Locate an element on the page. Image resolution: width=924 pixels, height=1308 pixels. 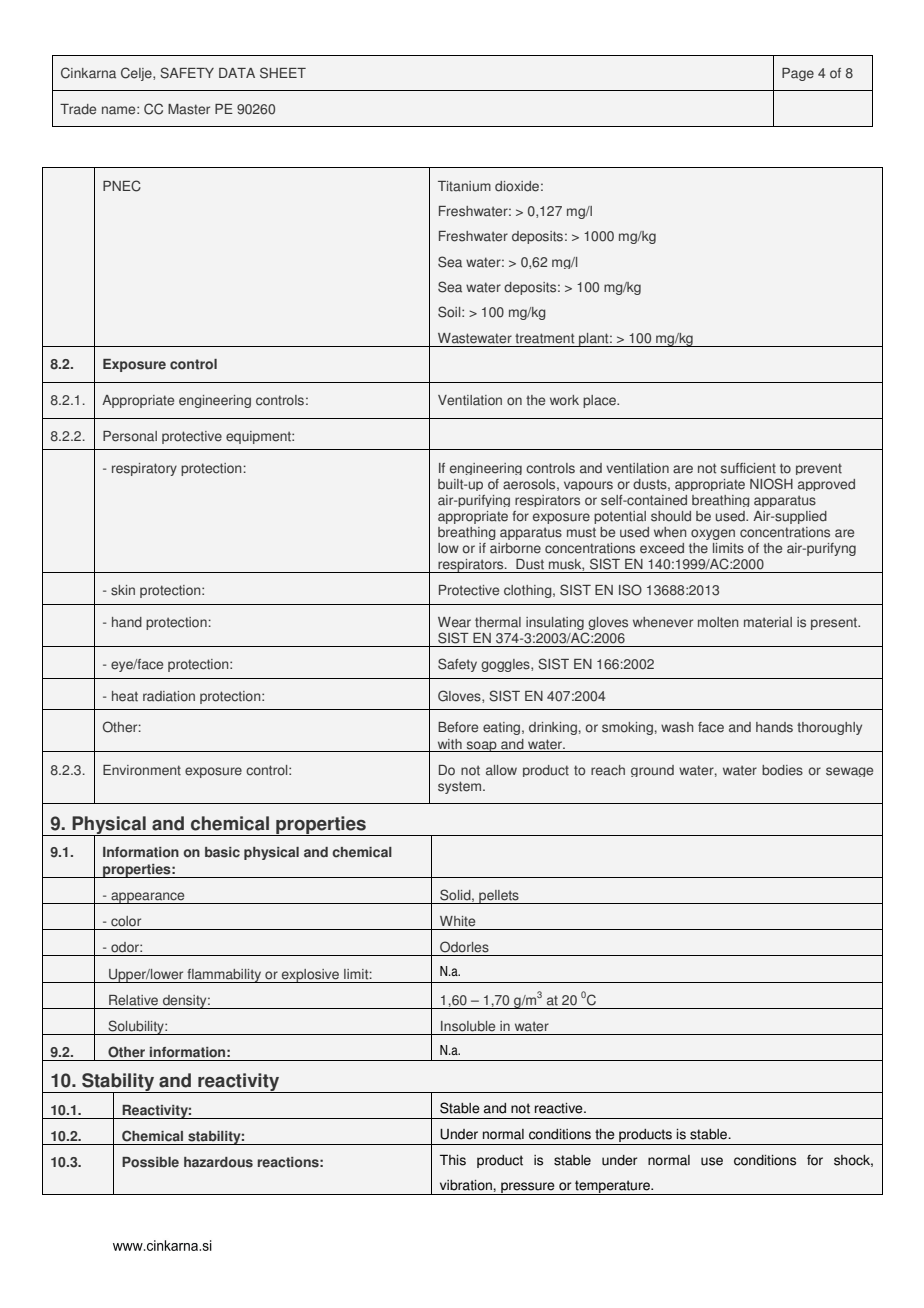
Environment is located at coordinates (142, 770).
